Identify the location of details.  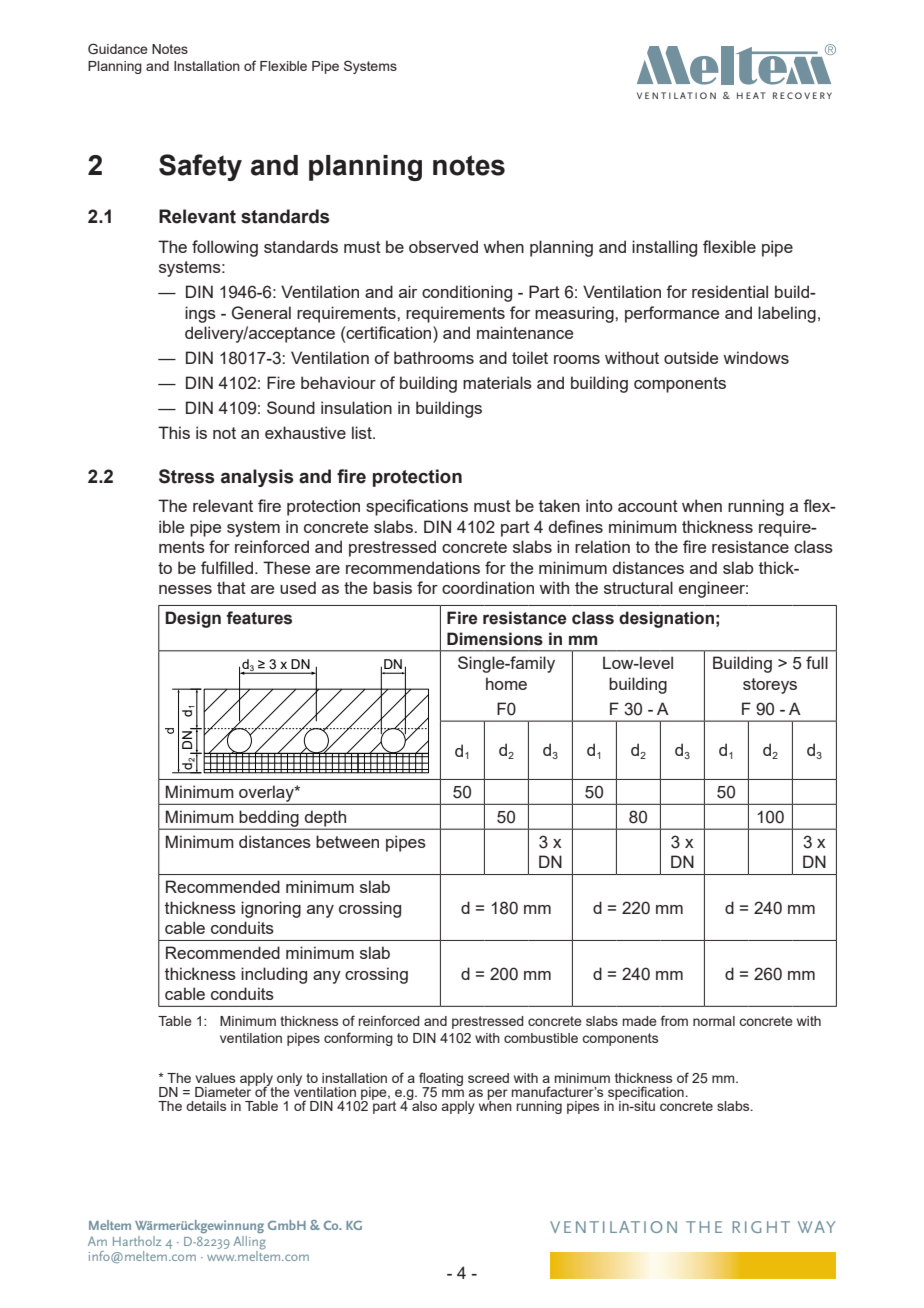
(206, 1106).
